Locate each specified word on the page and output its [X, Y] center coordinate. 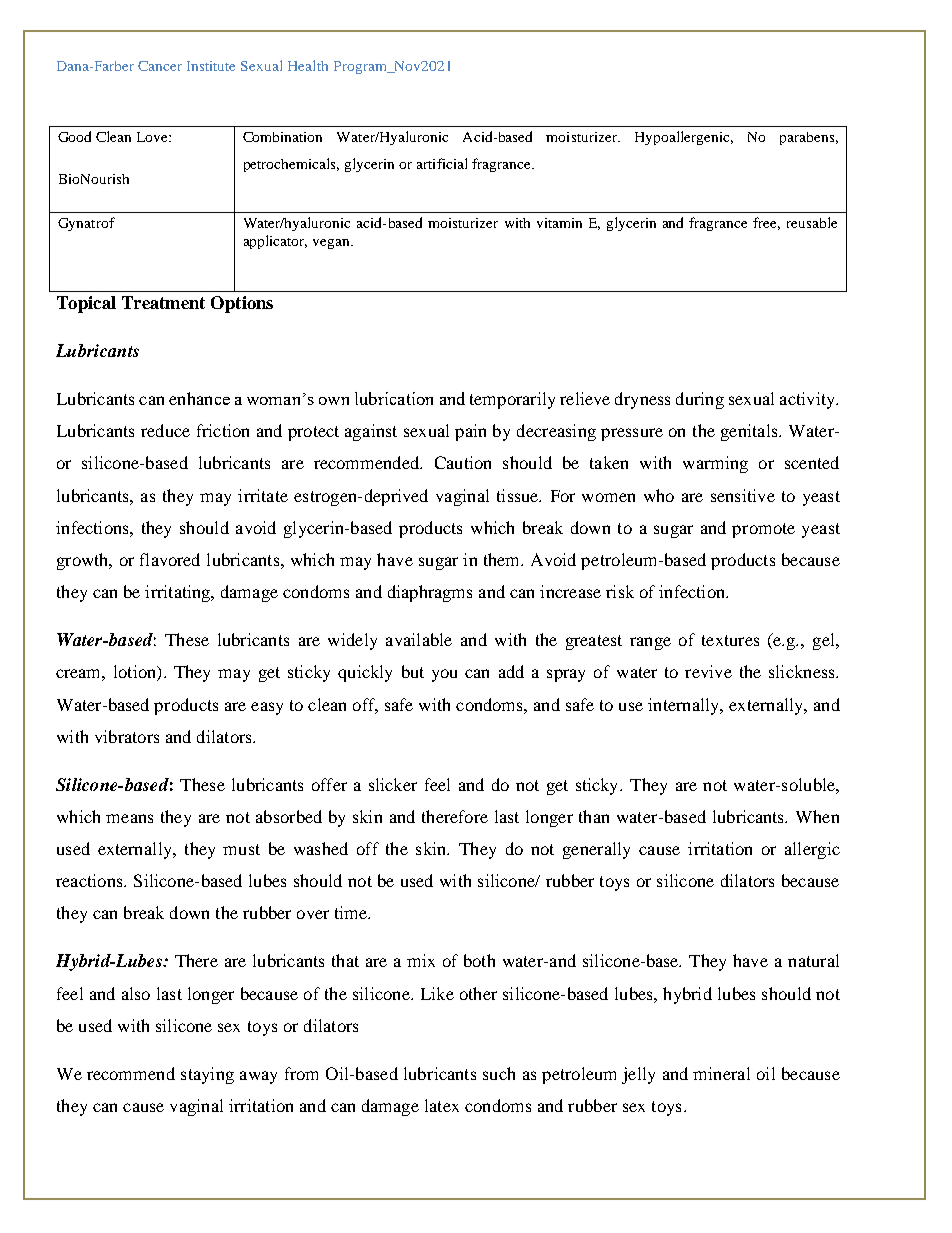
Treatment [163, 302]
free [766, 223]
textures [730, 640]
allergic [812, 850]
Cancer [160, 66]
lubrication [394, 398]
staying [207, 1075]
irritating [179, 593]
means [129, 818]
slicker [393, 784]
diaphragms [430, 593]
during [700, 400]
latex [442, 1105]
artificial [442, 163]
